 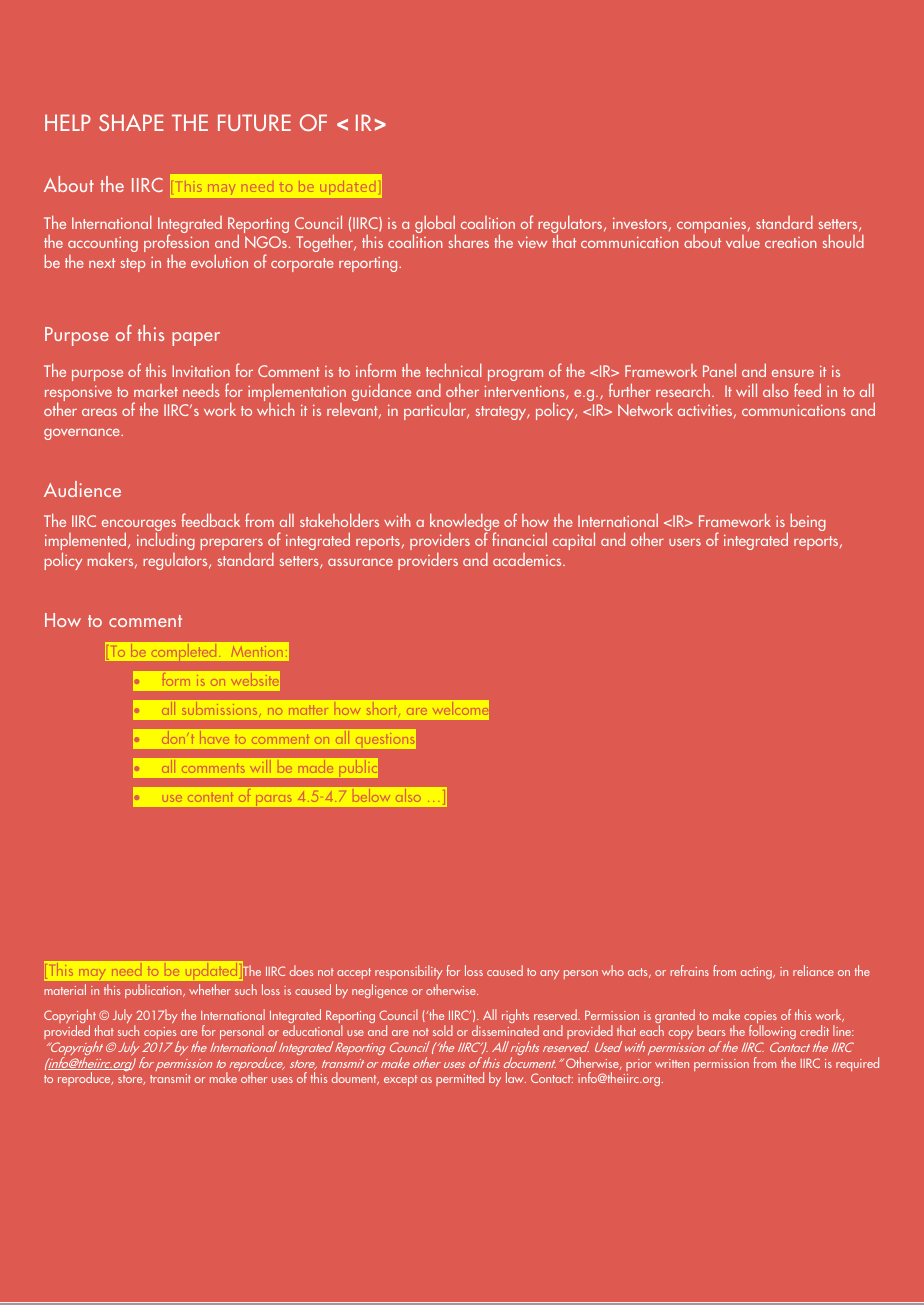 I want to click on academics, so click(x=528, y=559).
